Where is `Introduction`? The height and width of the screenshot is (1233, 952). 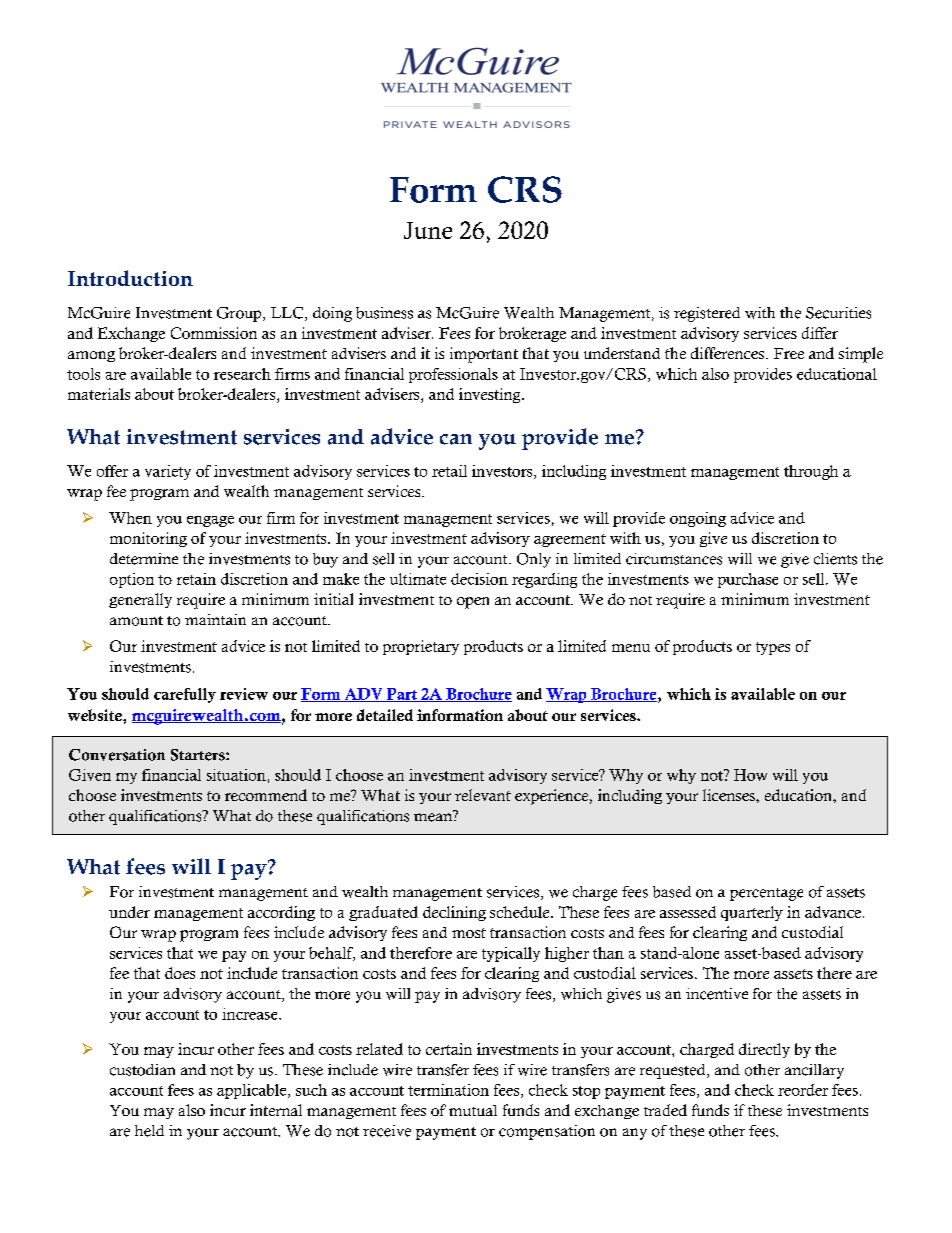
Introduction is located at coordinates (130, 278).
